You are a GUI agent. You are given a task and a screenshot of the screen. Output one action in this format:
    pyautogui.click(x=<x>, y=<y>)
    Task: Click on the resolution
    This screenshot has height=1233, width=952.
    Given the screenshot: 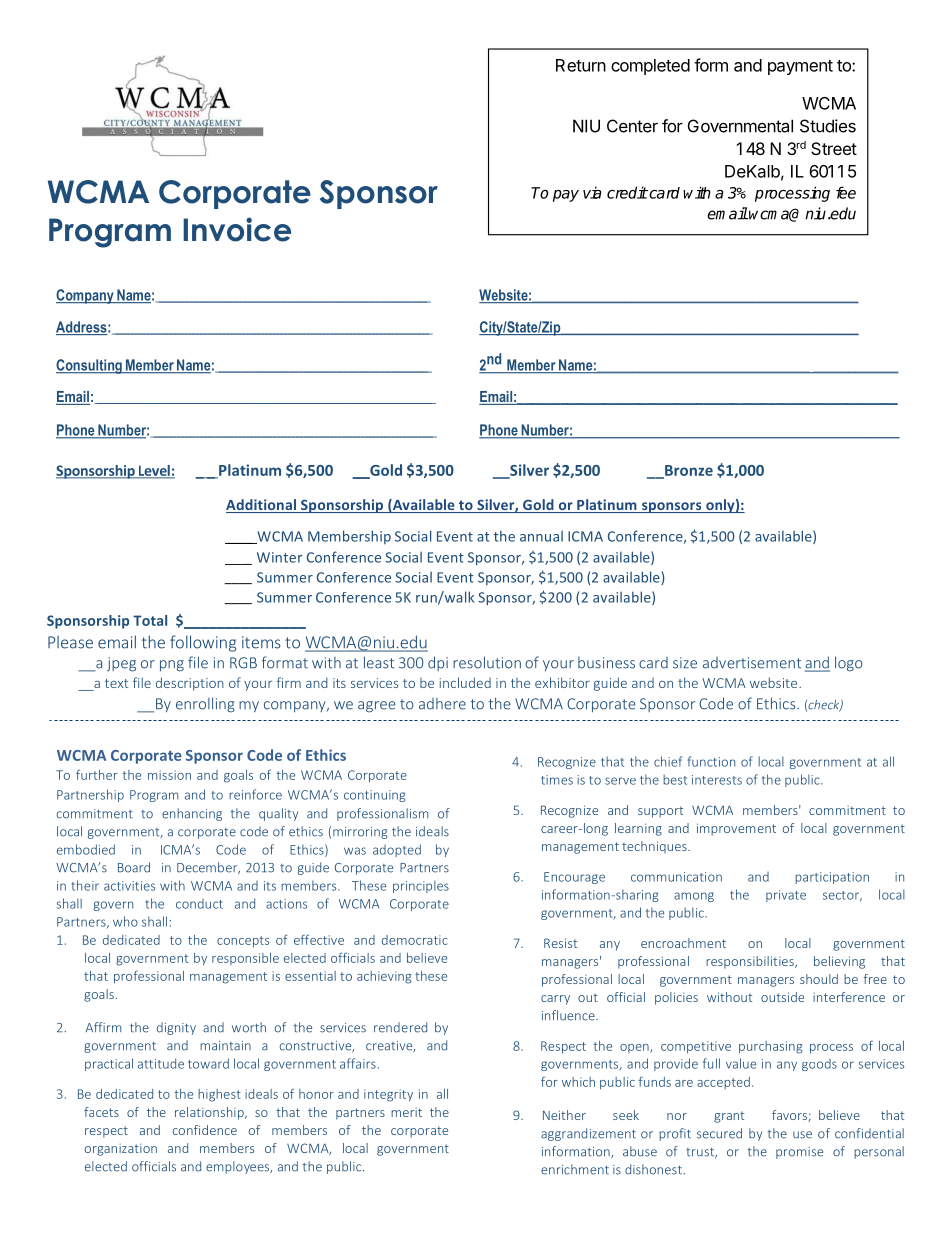 What is the action you would take?
    pyautogui.click(x=487, y=662)
